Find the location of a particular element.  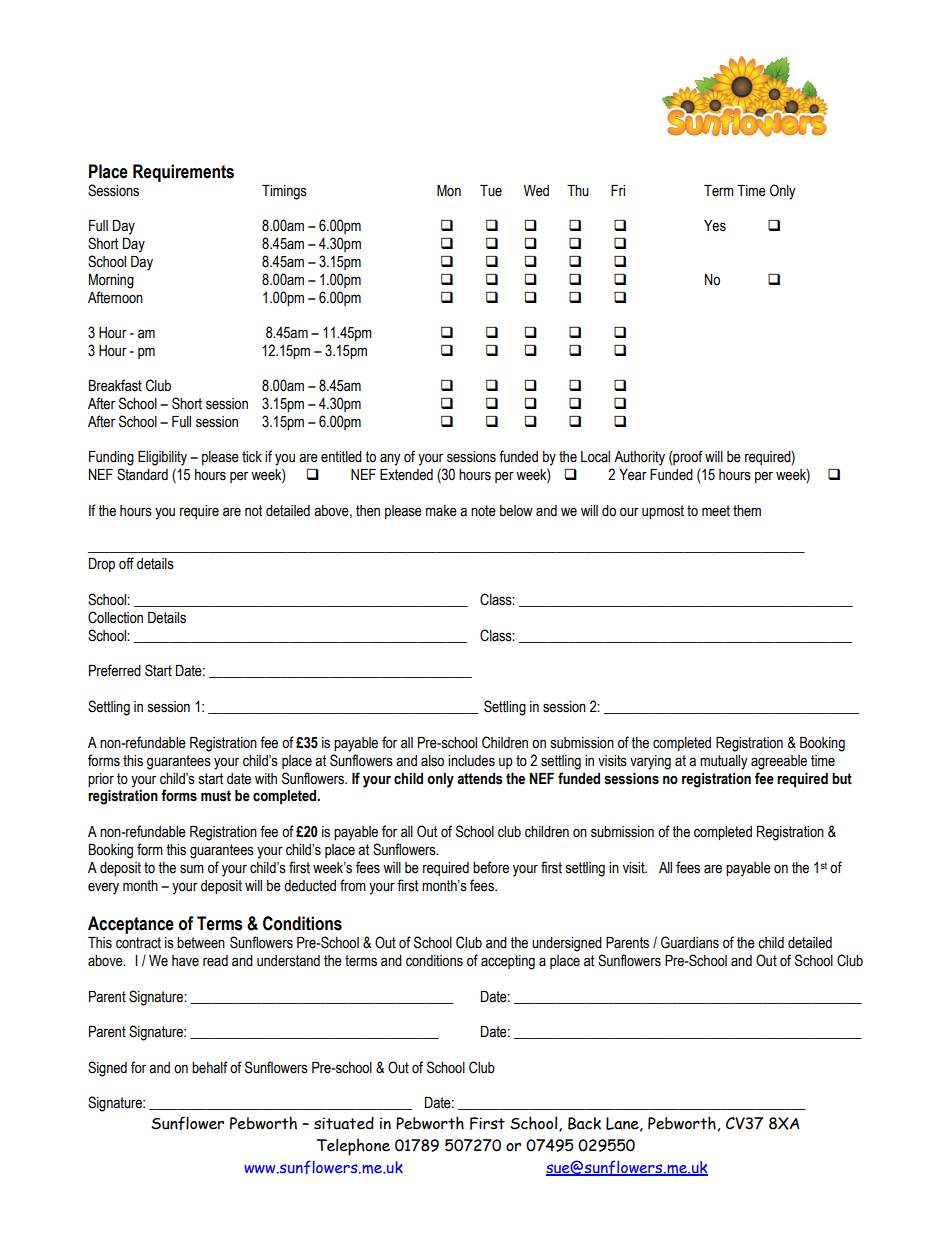

Yes is located at coordinates (715, 226).
